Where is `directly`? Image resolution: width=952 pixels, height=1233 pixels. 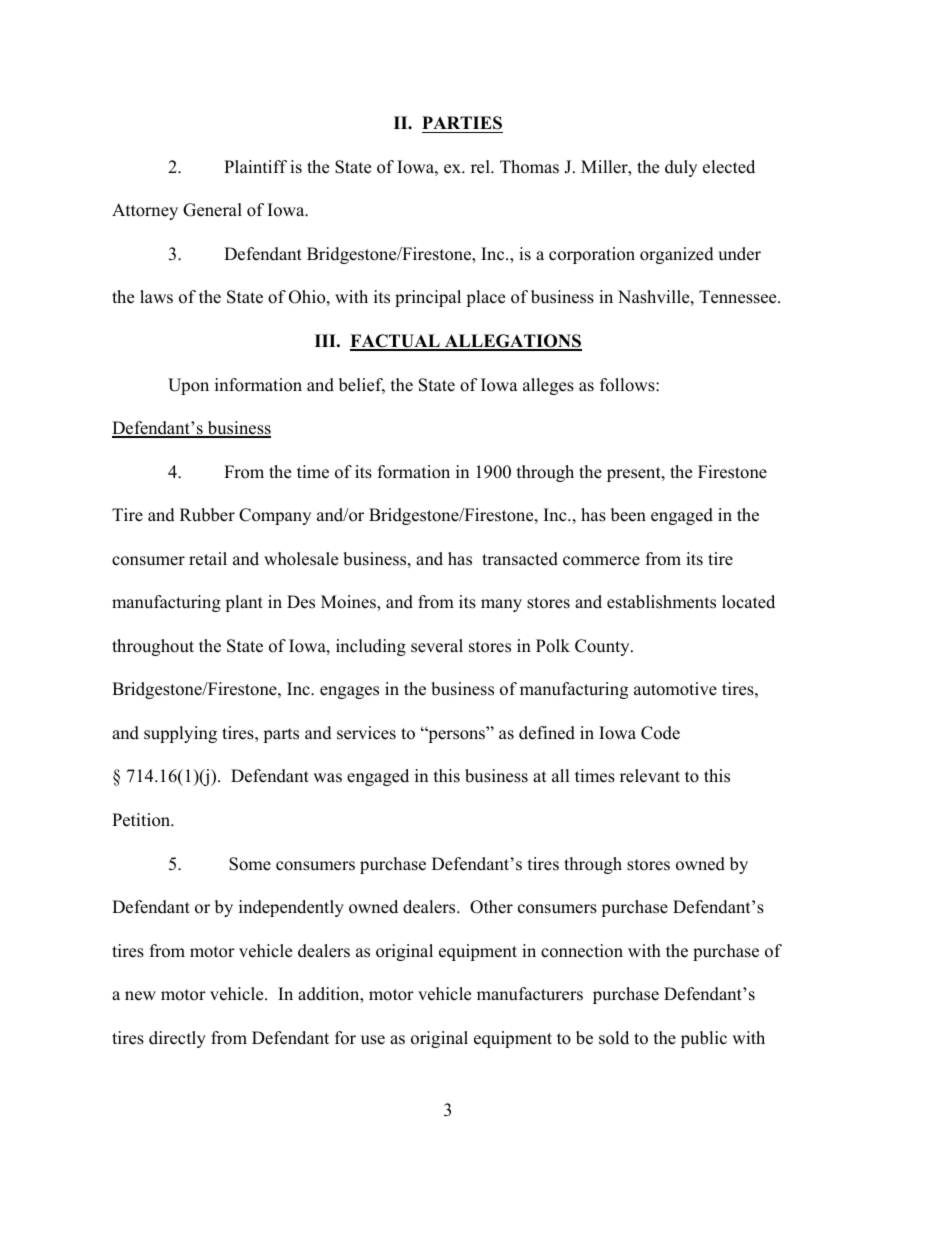 directly is located at coordinates (177, 1039).
